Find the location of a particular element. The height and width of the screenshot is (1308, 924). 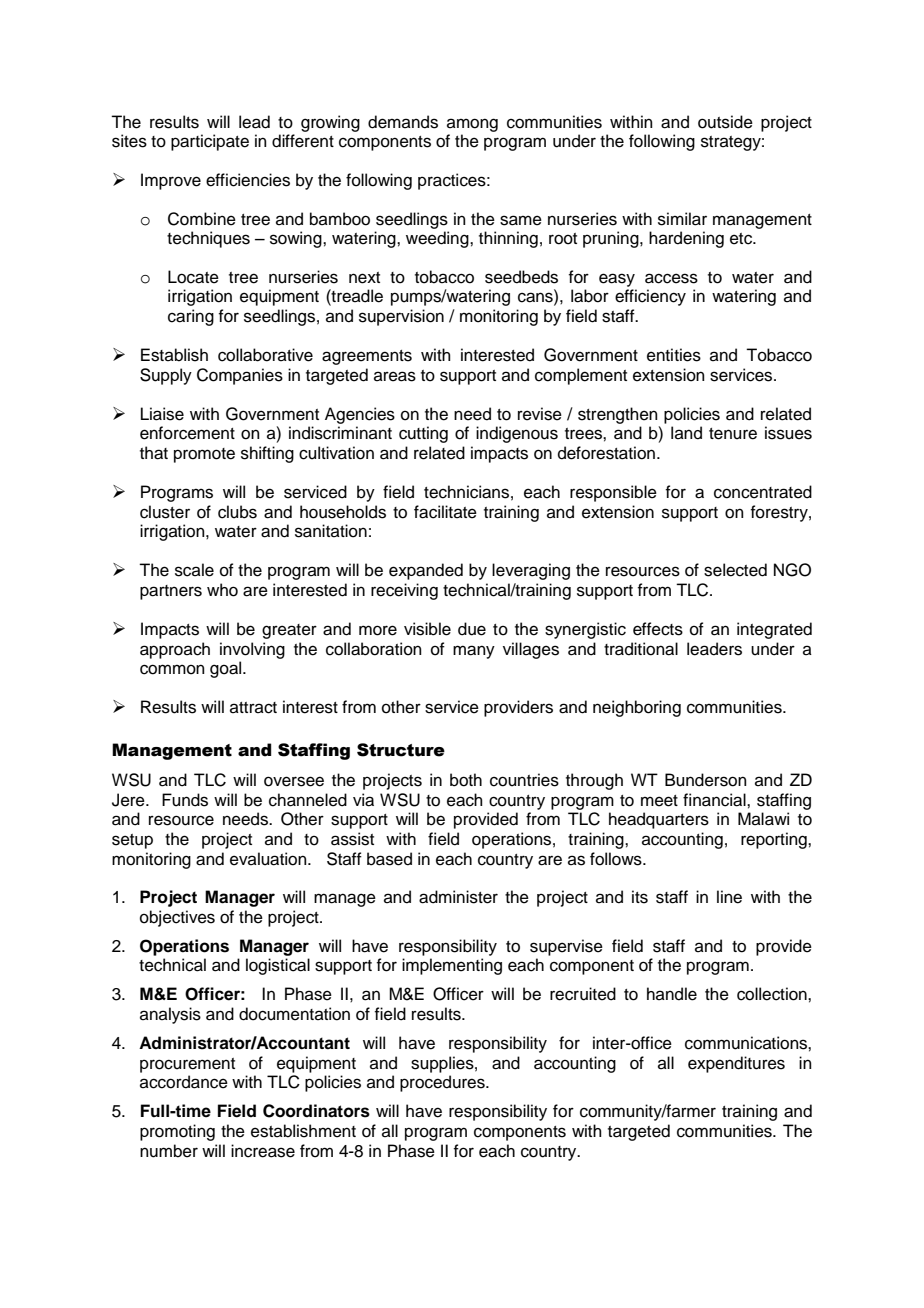

among is located at coordinates (472, 125).
